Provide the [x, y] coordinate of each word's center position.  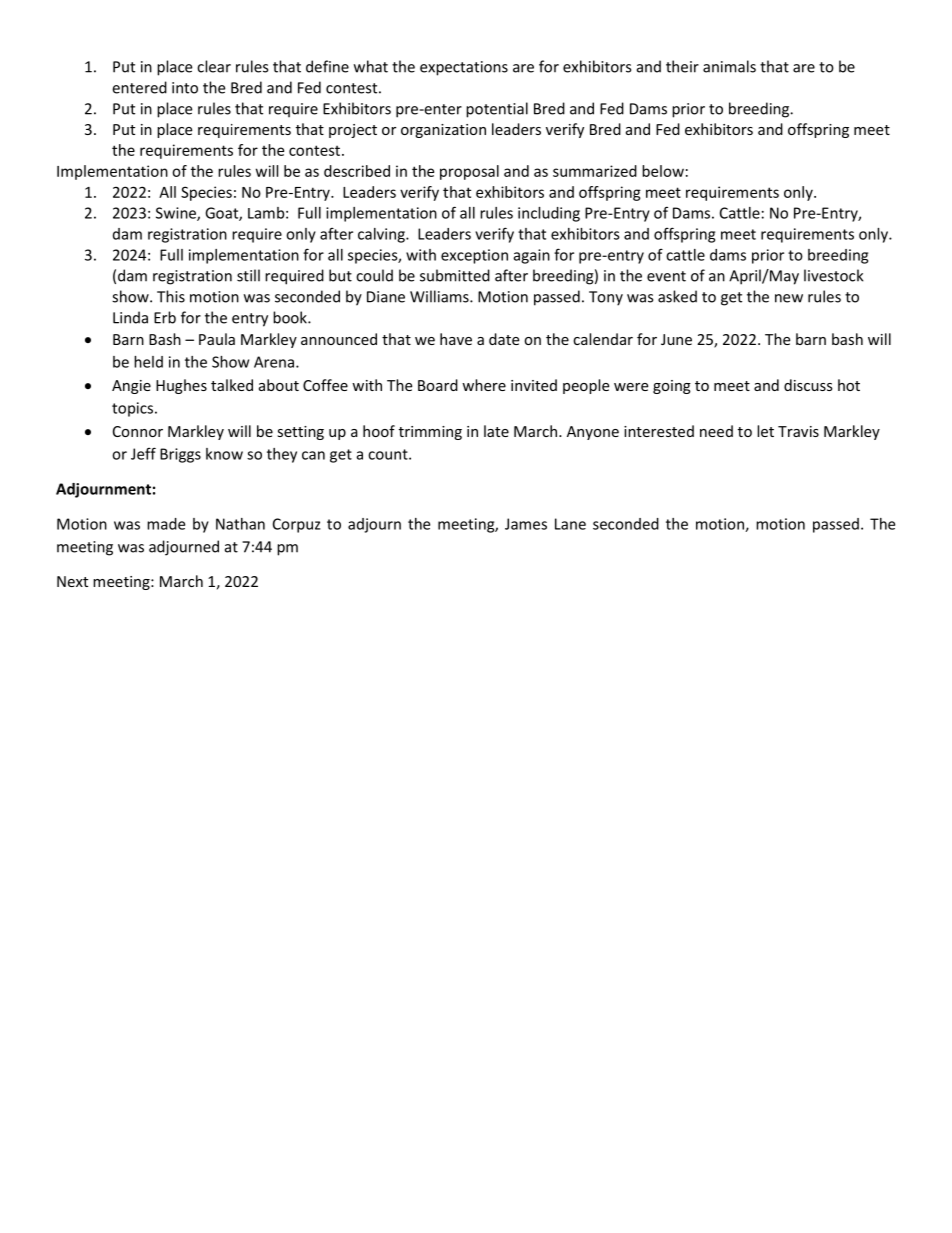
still [248, 275]
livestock [834, 275]
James [526, 524]
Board [438, 385]
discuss [808, 385]
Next [72, 581]
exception [474, 256]
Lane [570, 524]
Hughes [181, 386]
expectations [464, 68]
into [185, 88]
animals [729, 66]
